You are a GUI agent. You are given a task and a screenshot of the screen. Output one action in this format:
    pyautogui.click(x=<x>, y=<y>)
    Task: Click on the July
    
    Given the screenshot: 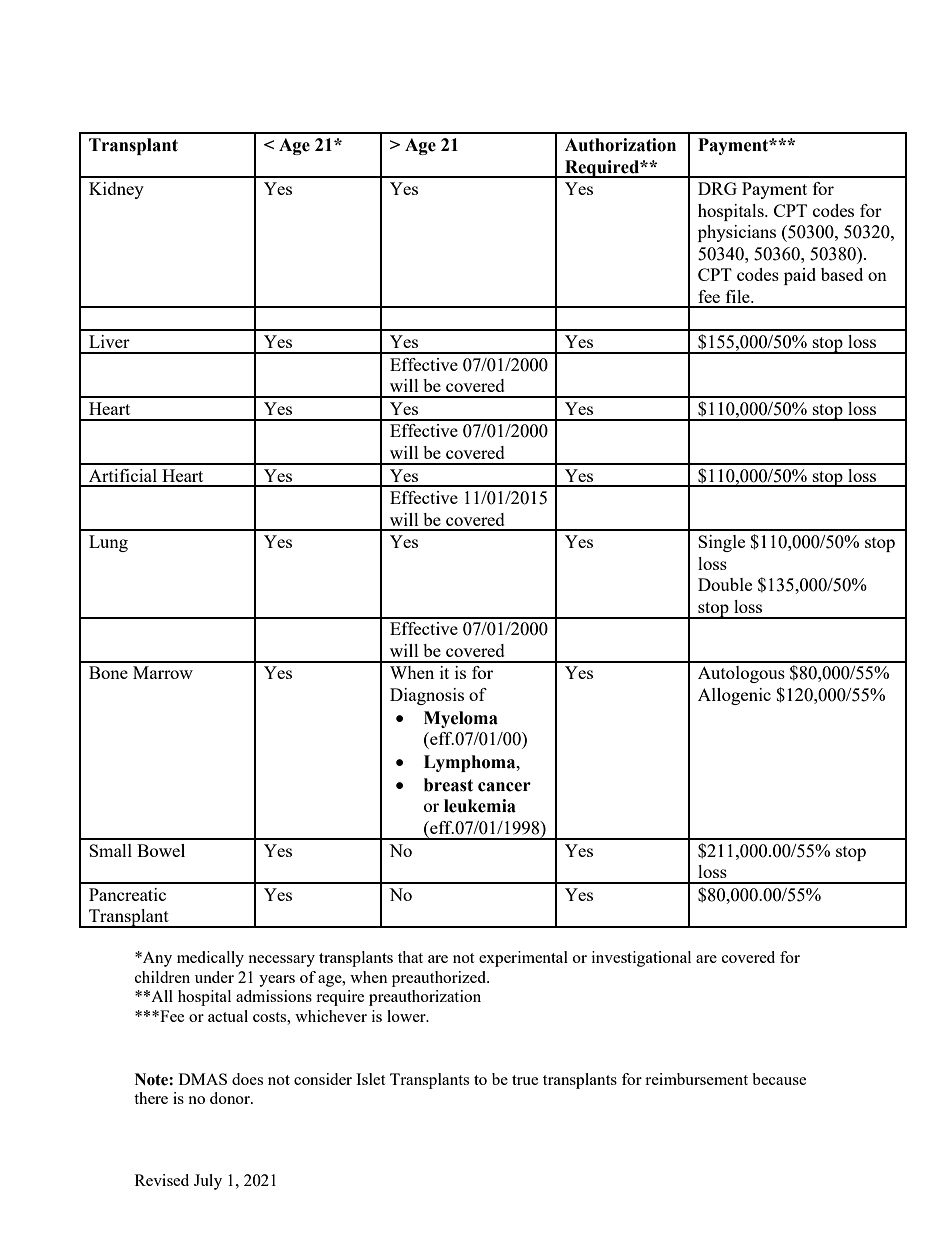 What is the action you would take?
    pyautogui.click(x=208, y=1182)
